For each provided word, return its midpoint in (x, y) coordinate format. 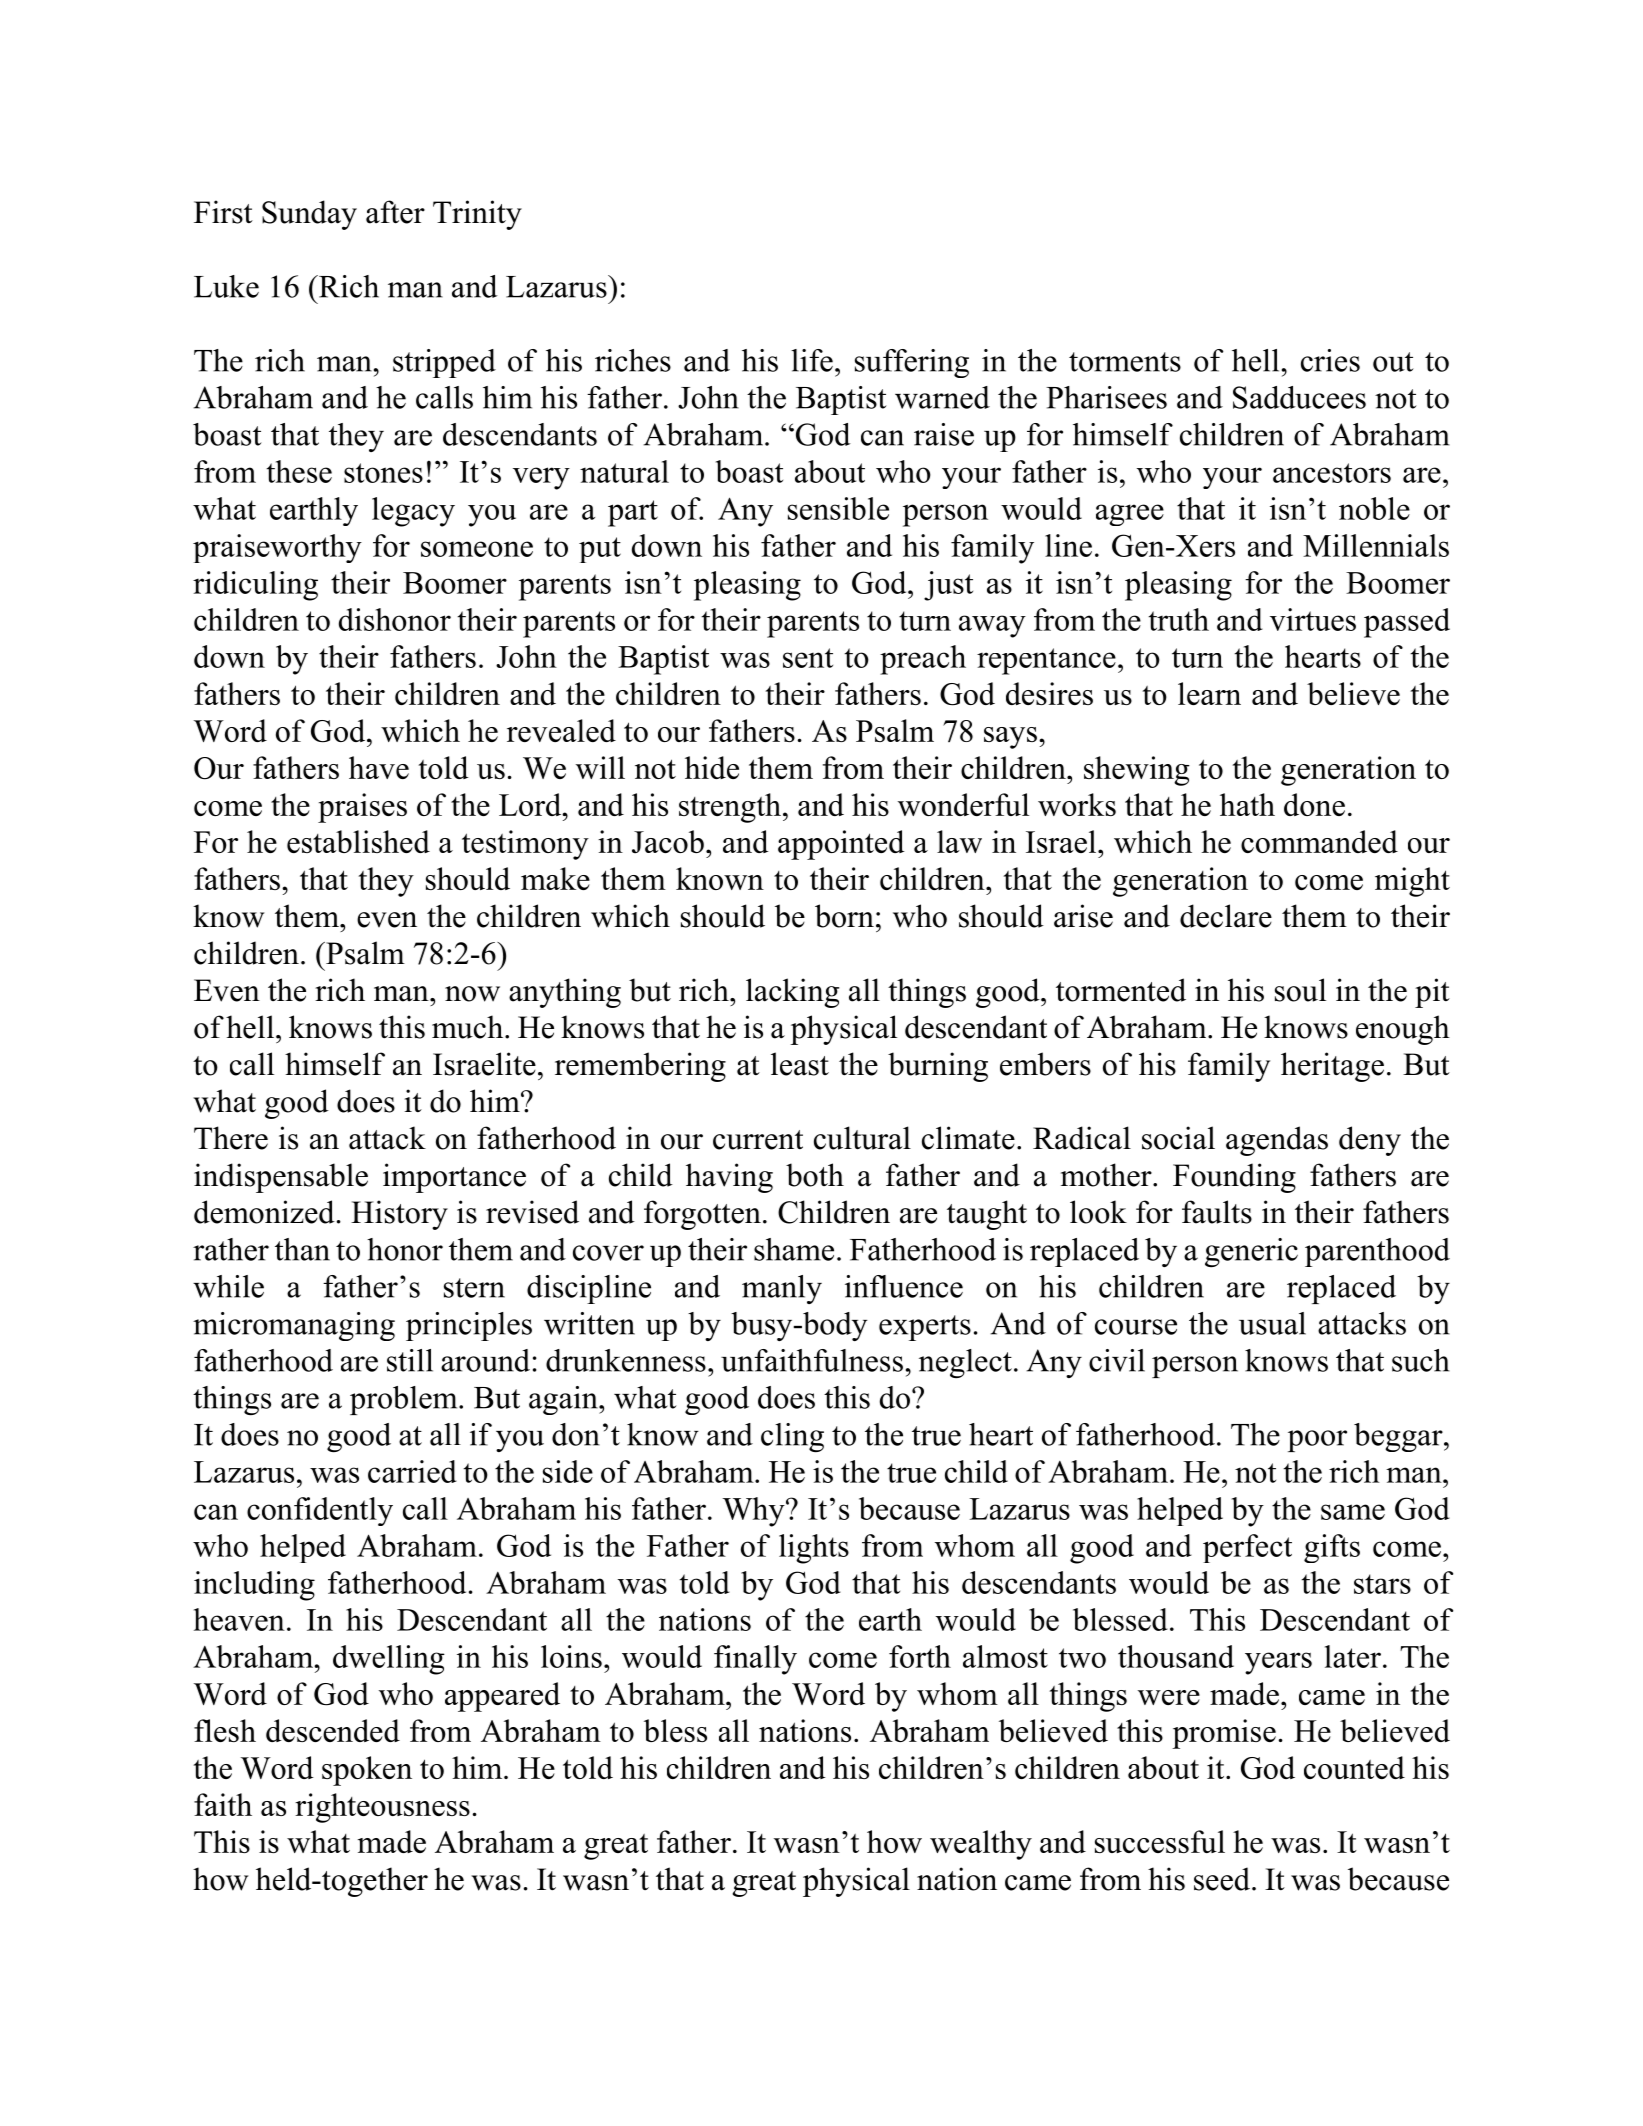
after (395, 212)
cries (1330, 360)
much (469, 1027)
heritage (1332, 1067)
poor (1317, 1441)
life (812, 360)
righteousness (382, 1808)
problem (405, 1400)
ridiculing (255, 586)
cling (792, 1437)
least (800, 1064)
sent (808, 658)
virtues (1313, 619)
